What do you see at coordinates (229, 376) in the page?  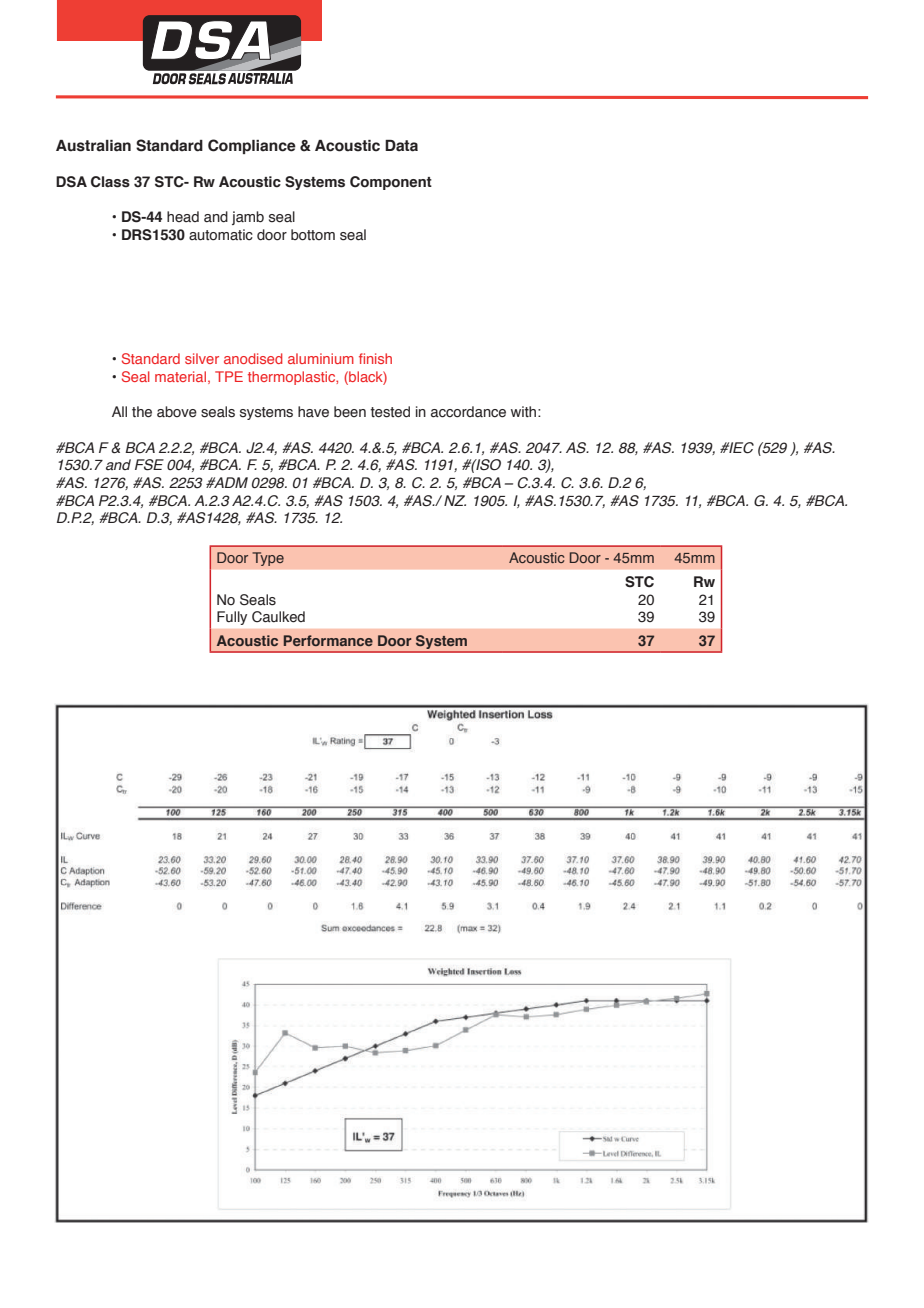 I see `TPE` at bounding box center [229, 376].
